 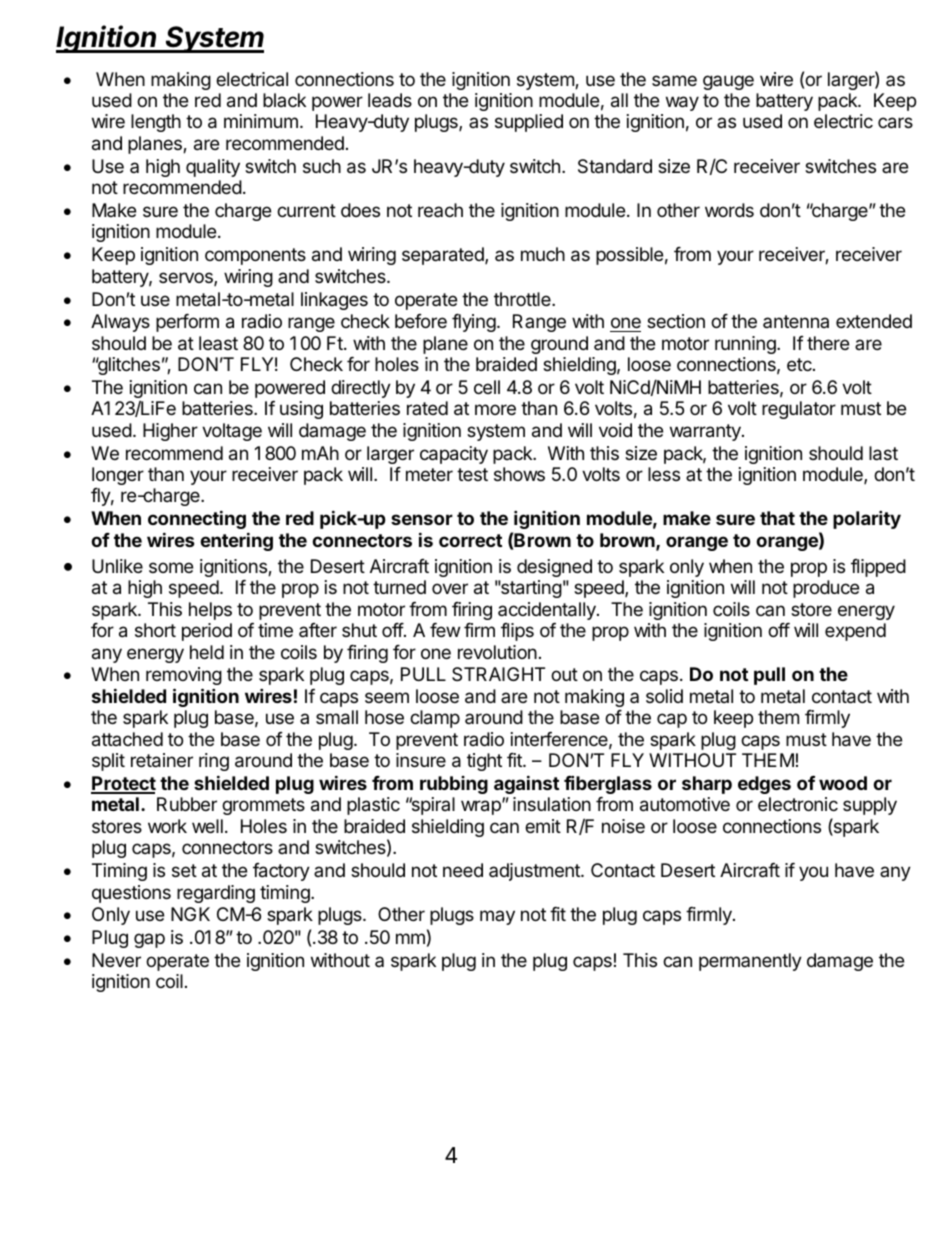 I want to click on gap, so click(x=149, y=940).
